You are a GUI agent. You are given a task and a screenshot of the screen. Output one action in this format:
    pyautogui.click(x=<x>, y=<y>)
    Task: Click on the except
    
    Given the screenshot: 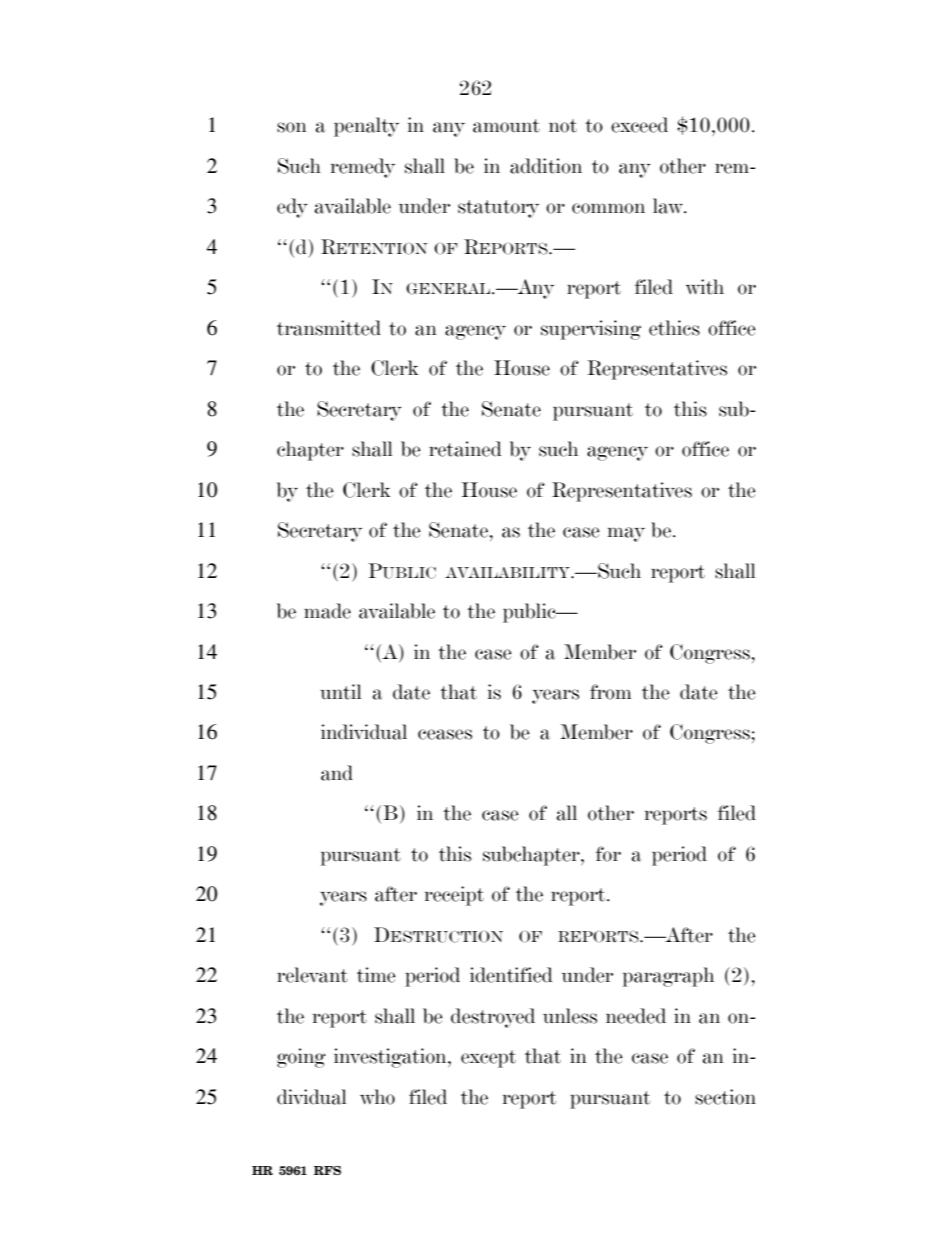 What is the action you would take?
    pyautogui.click(x=488, y=1059)
